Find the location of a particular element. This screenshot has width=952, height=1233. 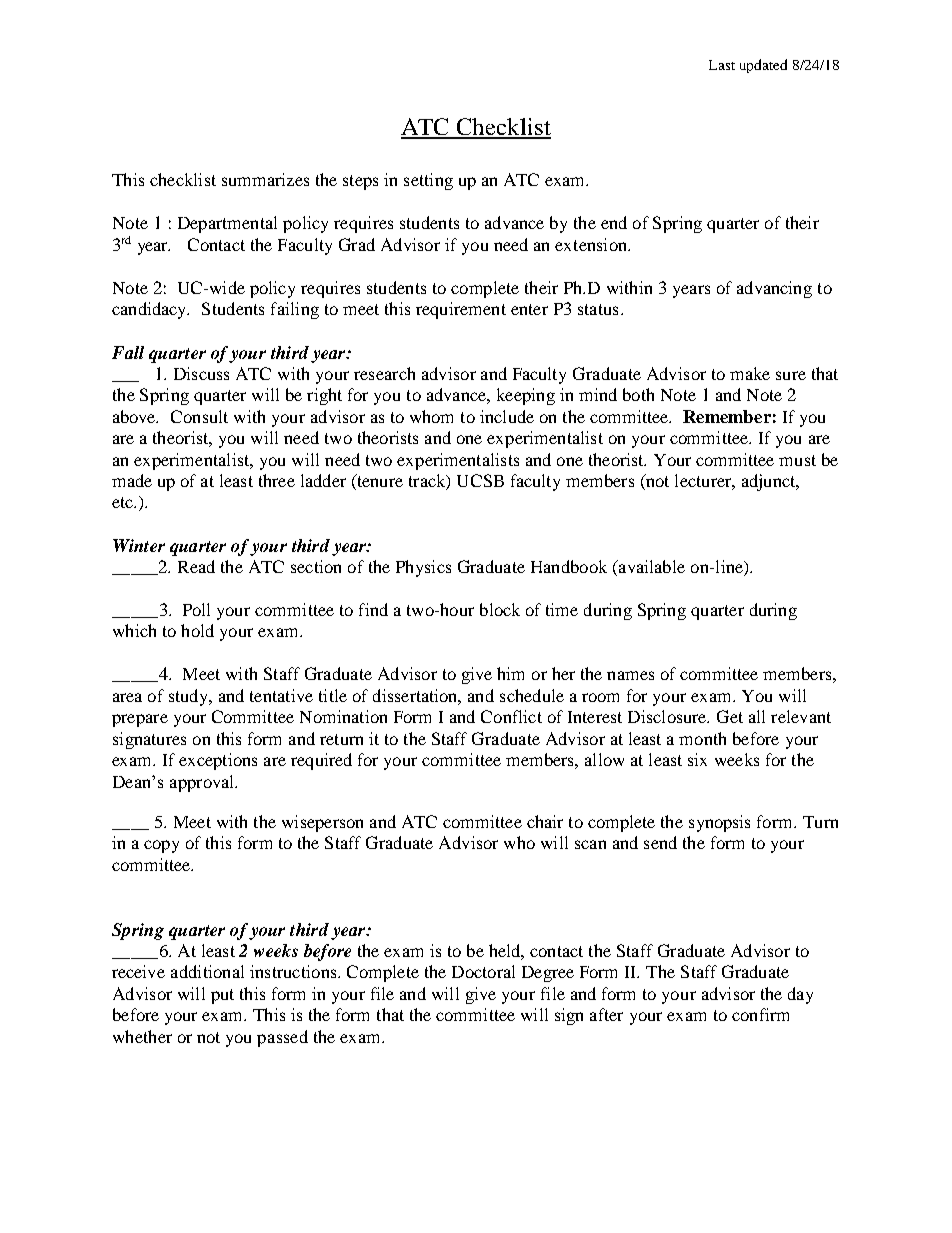

Consult is located at coordinates (199, 416).
